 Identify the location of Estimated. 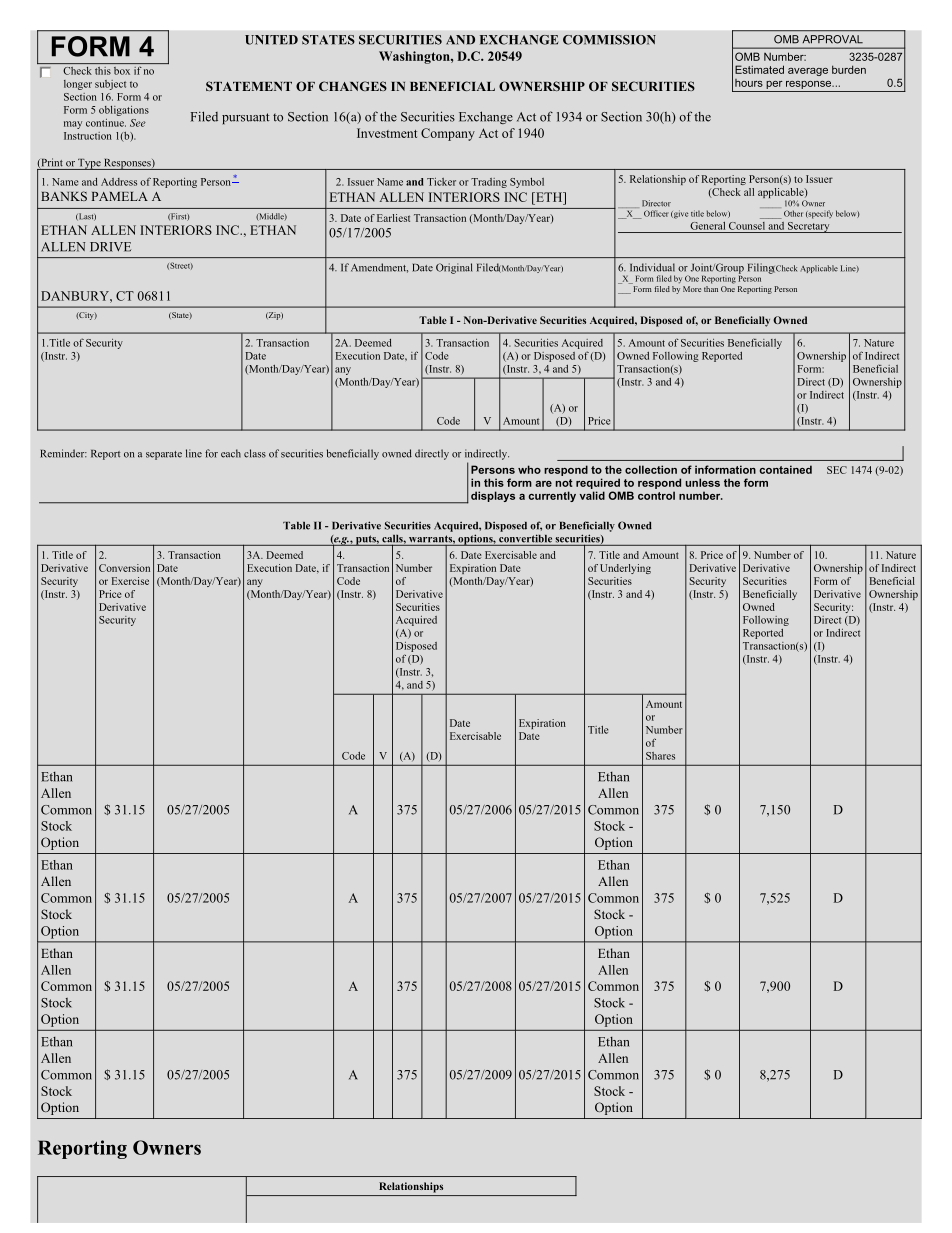
(759, 69).
